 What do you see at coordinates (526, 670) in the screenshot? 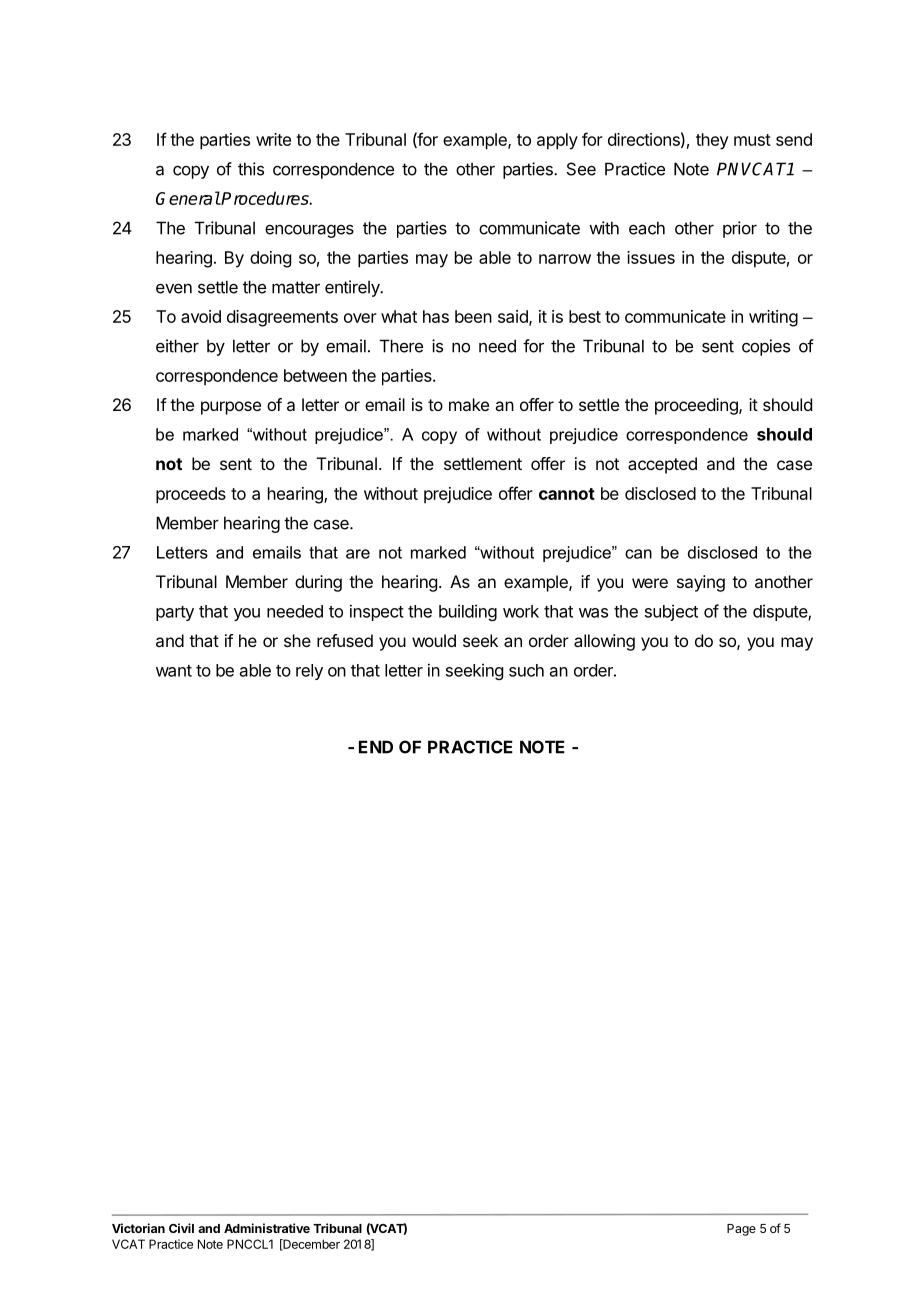
I see `such` at bounding box center [526, 670].
